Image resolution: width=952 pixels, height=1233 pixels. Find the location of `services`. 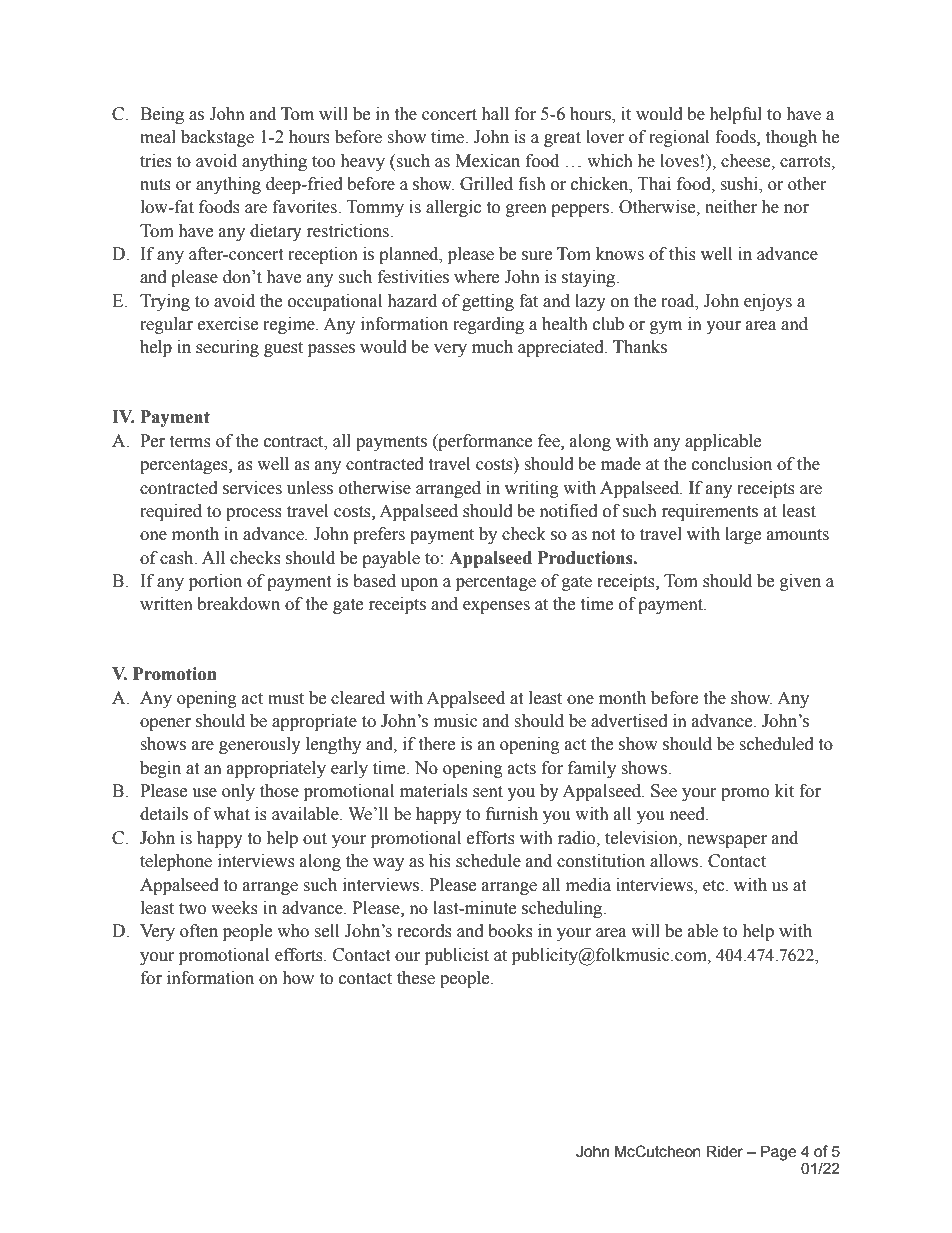

services is located at coordinates (252, 488).
